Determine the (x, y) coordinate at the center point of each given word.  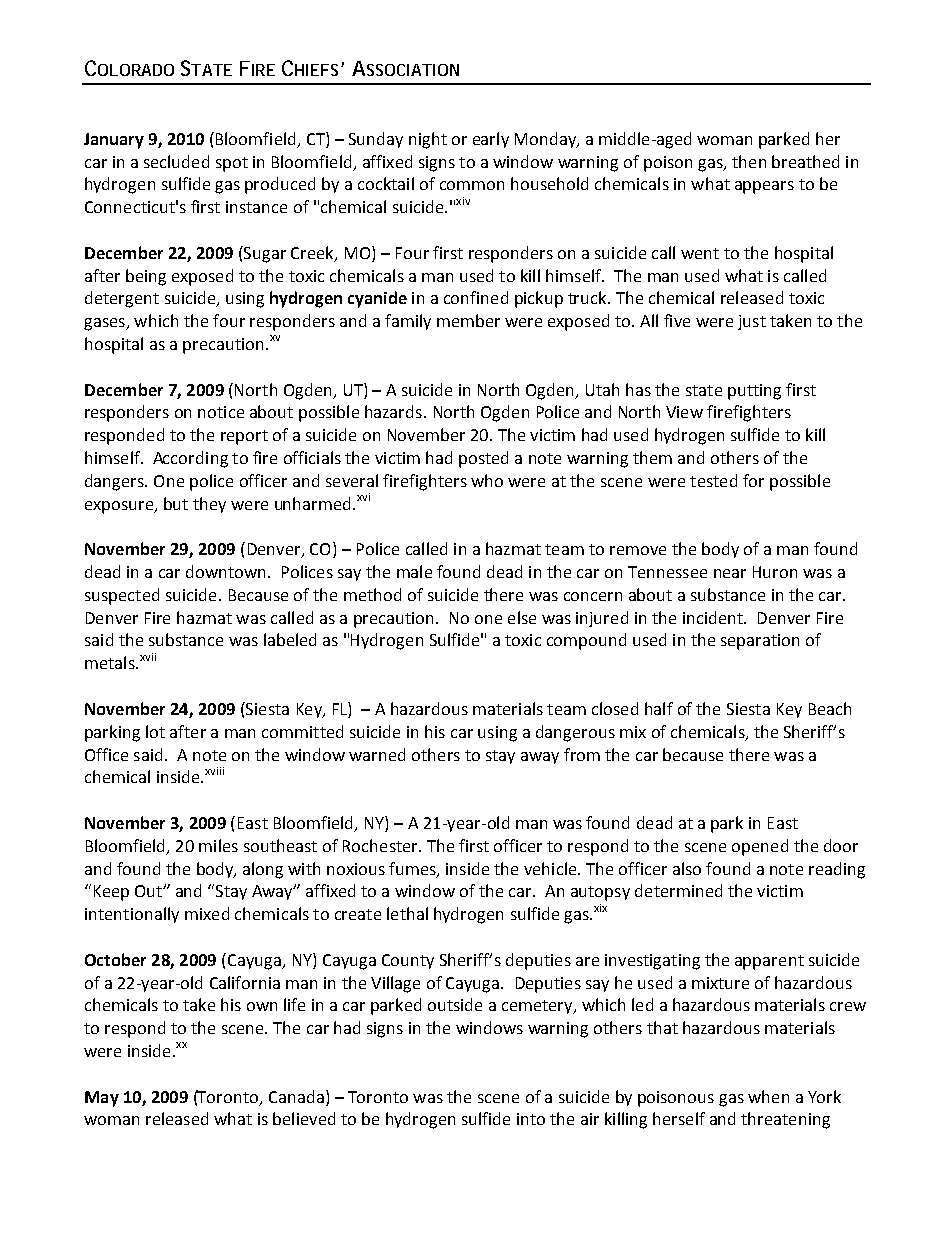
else (522, 617)
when (768, 1096)
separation (760, 642)
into (531, 1119)
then (749, 161)
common (472, 185)
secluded (176, 161)
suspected (122, 596)
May (102, 1099)
